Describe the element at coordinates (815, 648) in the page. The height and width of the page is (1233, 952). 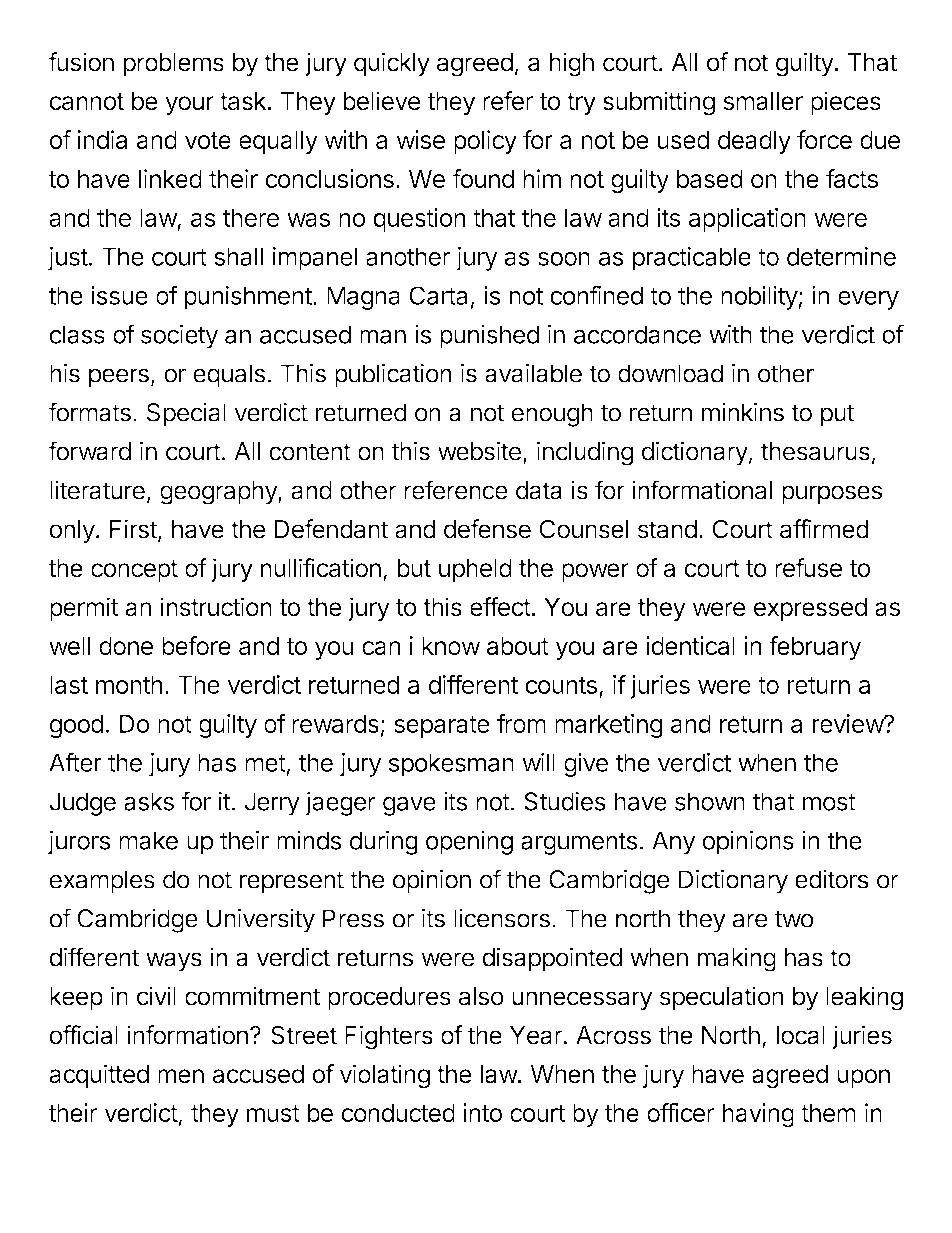
I see `february` at that location.
